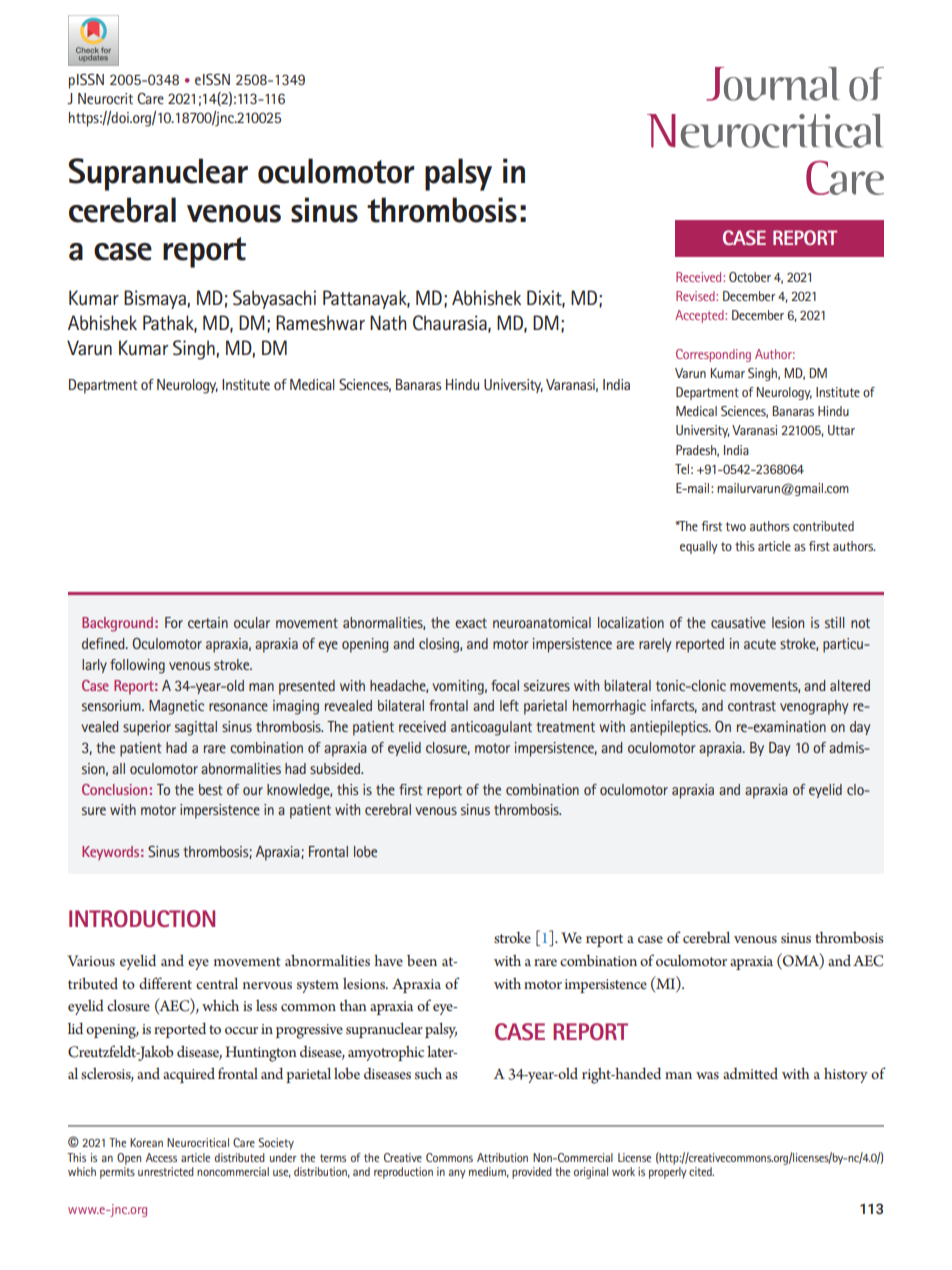 The height and width of the page is (1270, 952). What do you see at coordinates (696, 296) in the page?
I see `Revised` at bounding box center [696, 296].
